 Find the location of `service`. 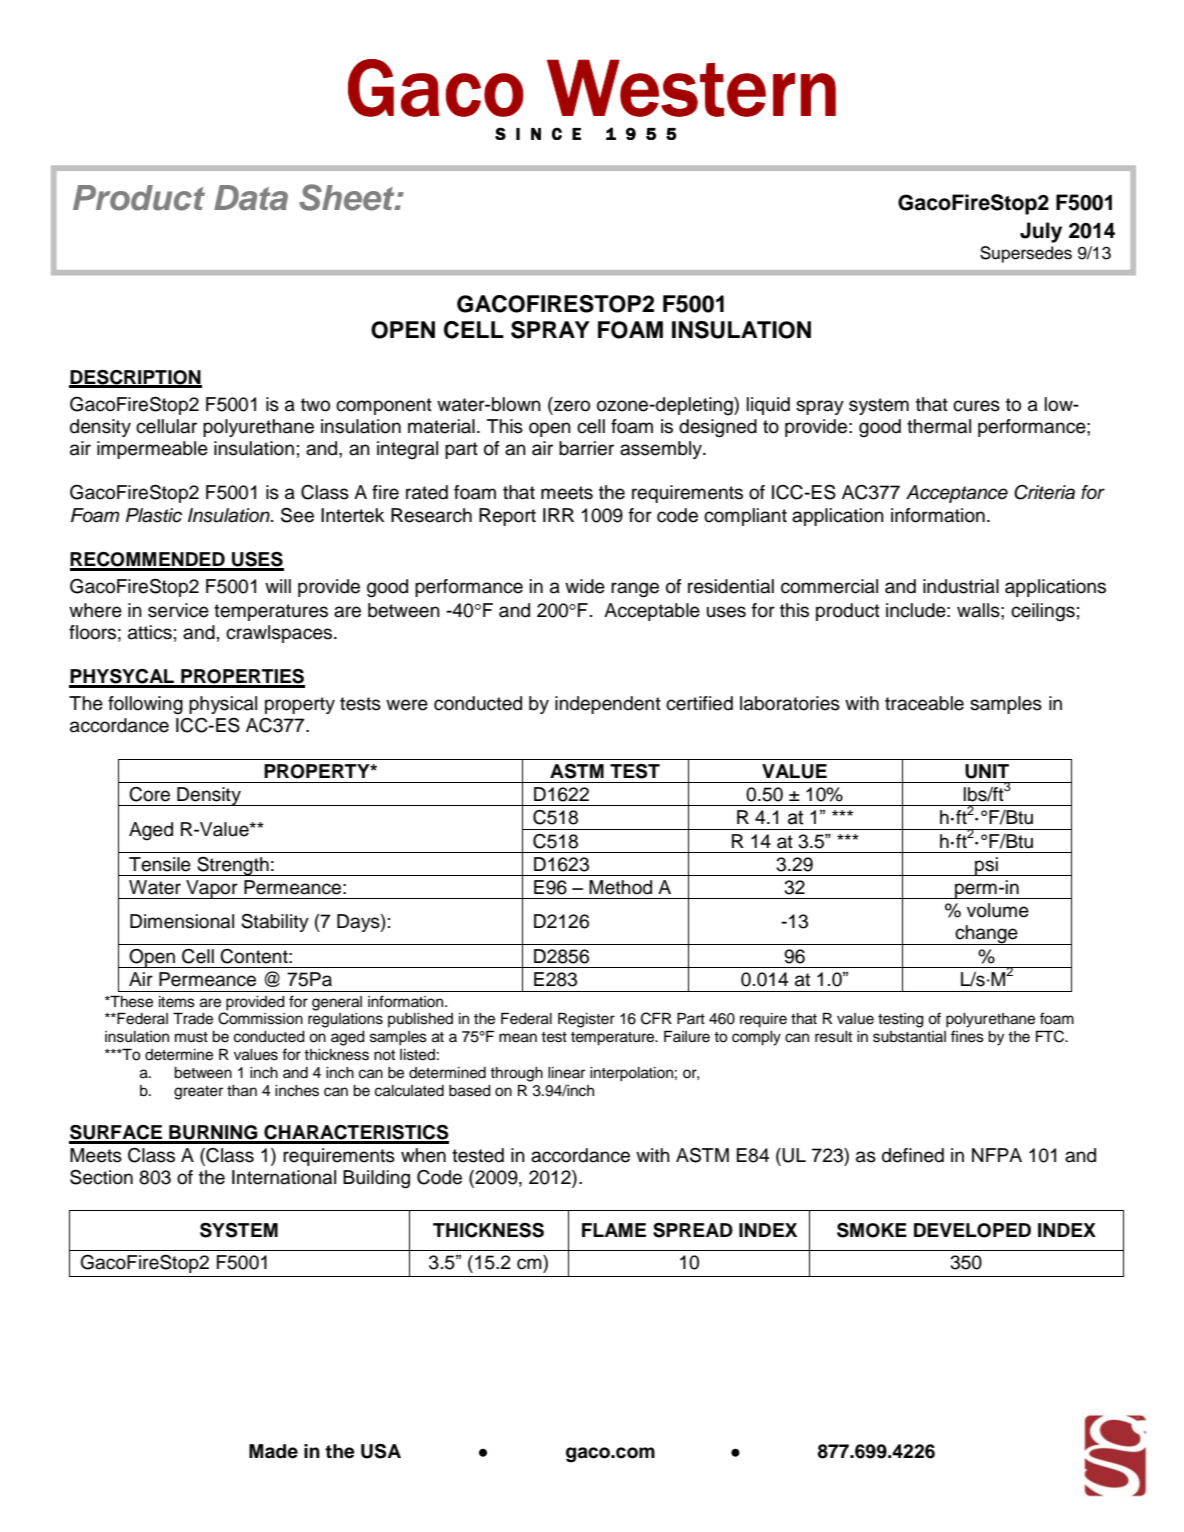

service is located at coordinates (178, 610).
